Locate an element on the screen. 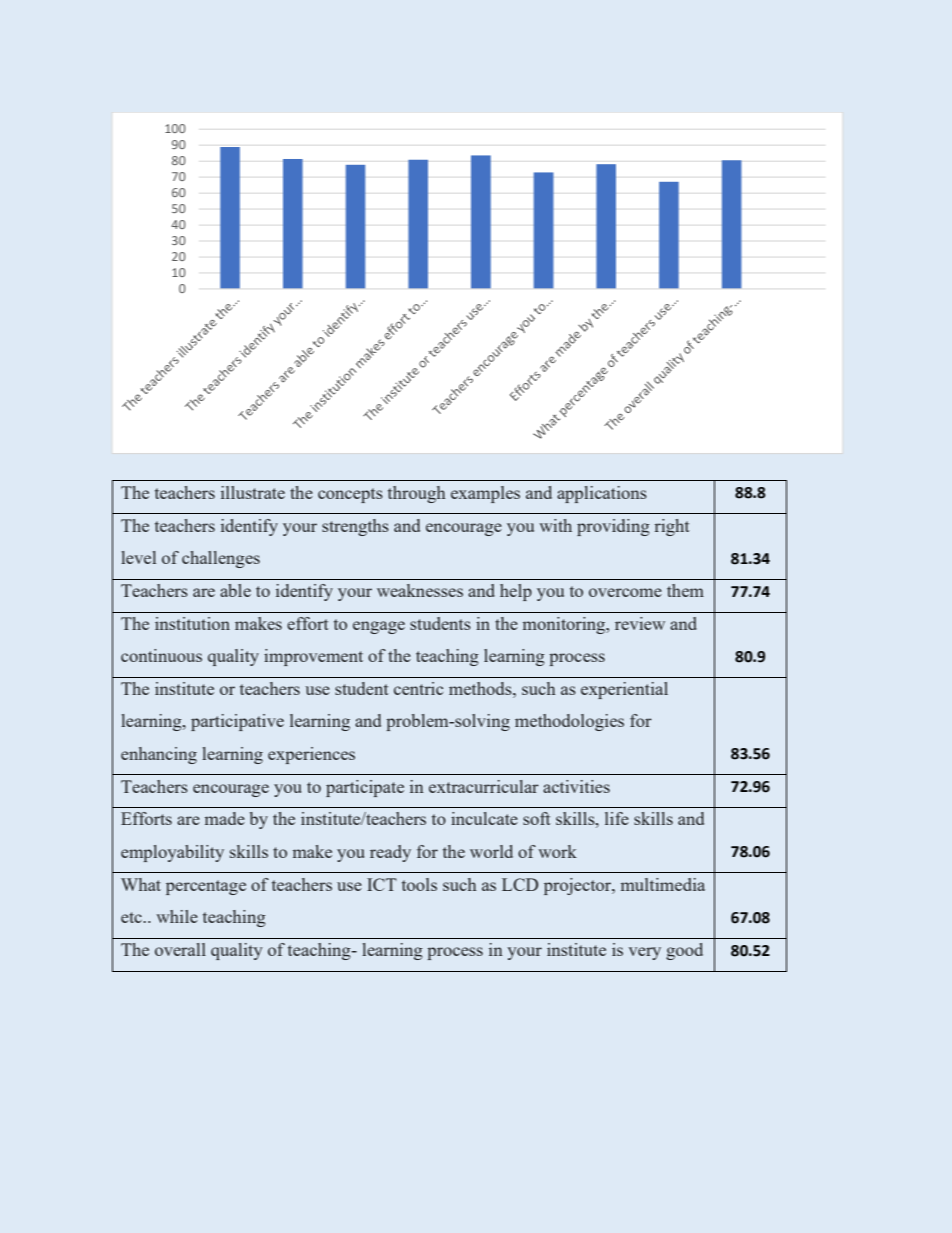 The width and height of the screenshot is (952, 1233). tools is located at coordinates (419, 884).
